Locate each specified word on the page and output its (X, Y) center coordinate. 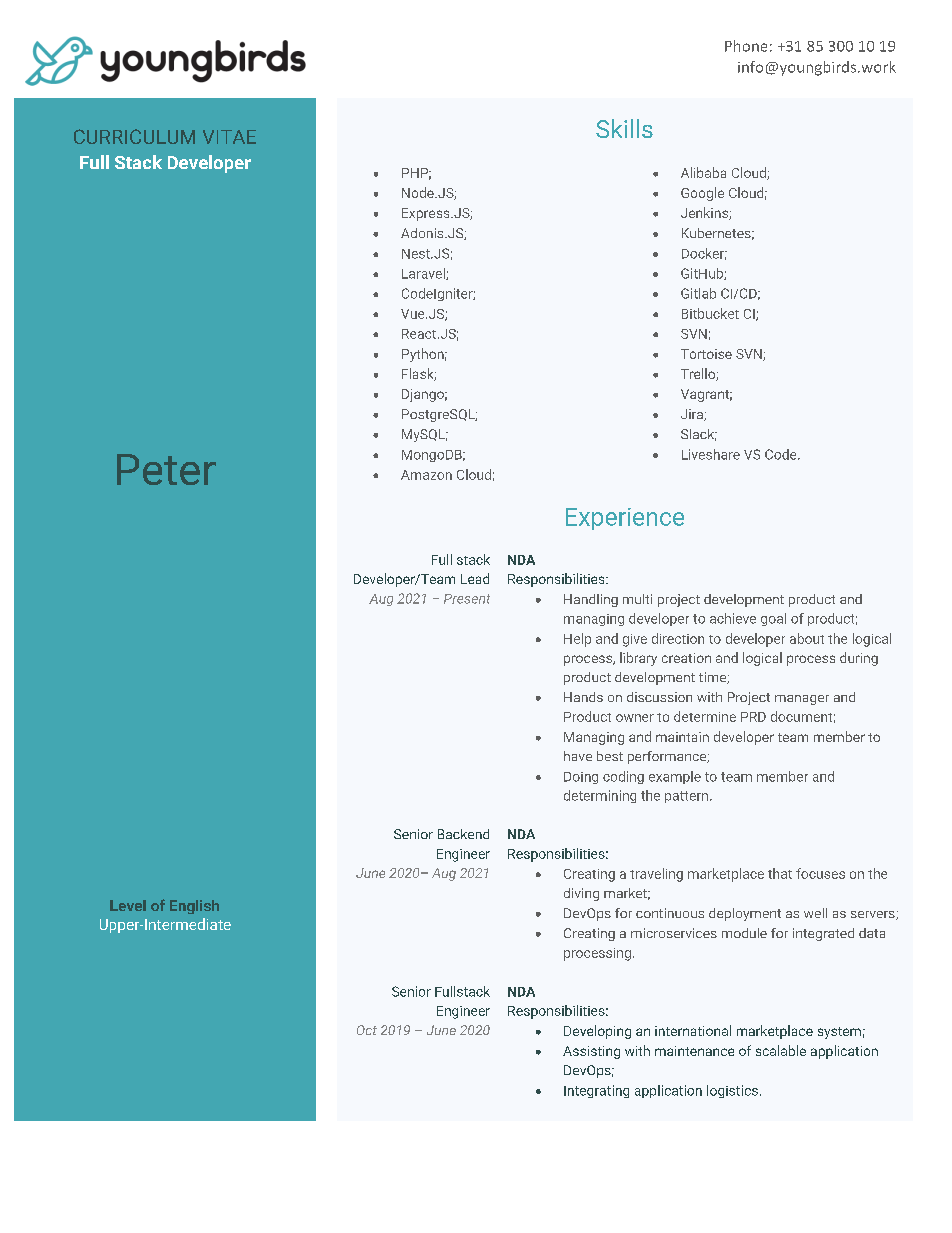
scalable (781, 1050)
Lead (475, 578)
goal (773, 619)
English (194, 907)
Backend (463, 834)
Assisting (591, 1052)
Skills (624, 128)
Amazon (426, 475)
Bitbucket (710, 313)
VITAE (229, 137)
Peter (166, 469)
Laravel (424, 274)
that (780, 873)
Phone (746, 46)
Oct (367, 1030)
